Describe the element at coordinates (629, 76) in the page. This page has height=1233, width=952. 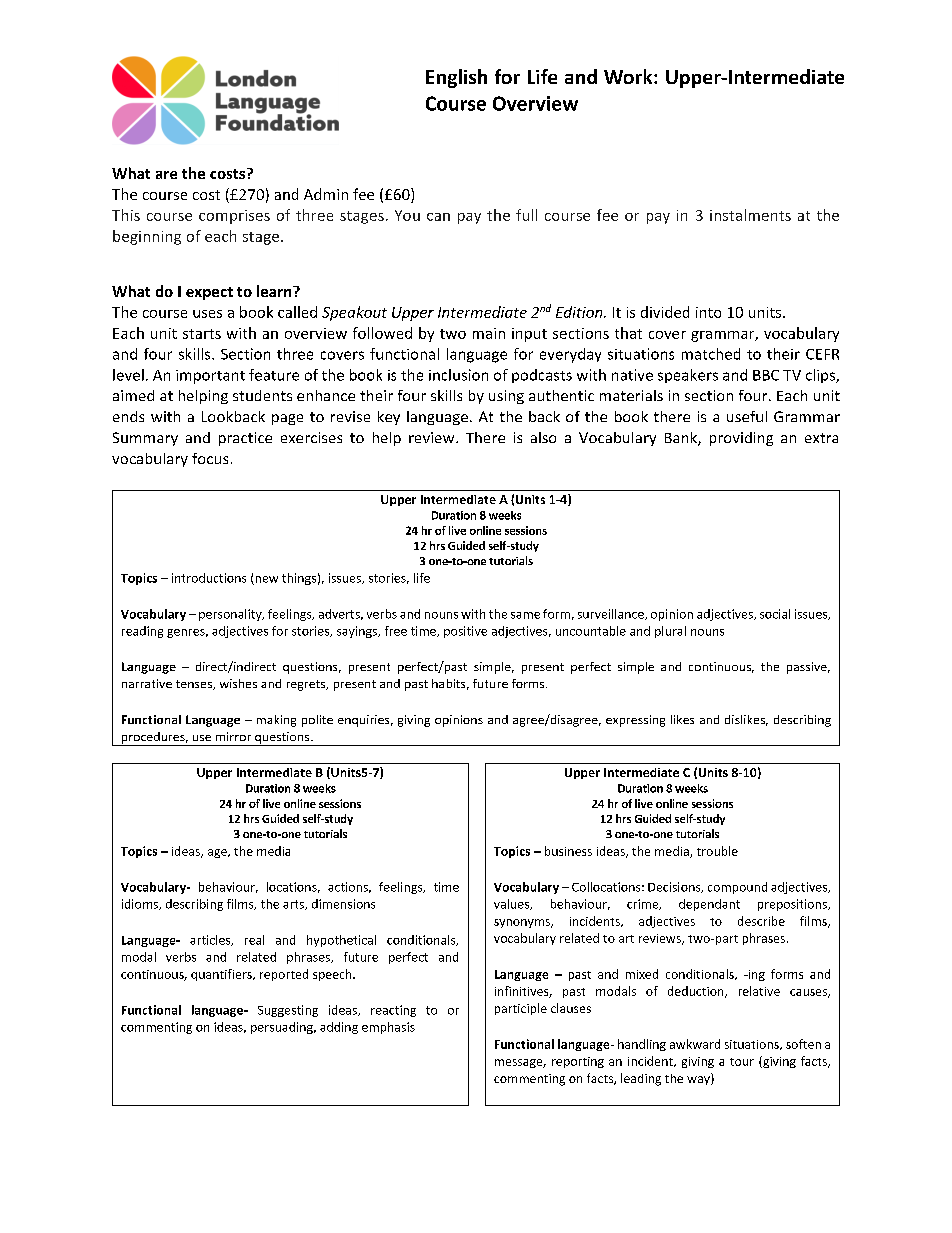
I see `Work` at that location.
